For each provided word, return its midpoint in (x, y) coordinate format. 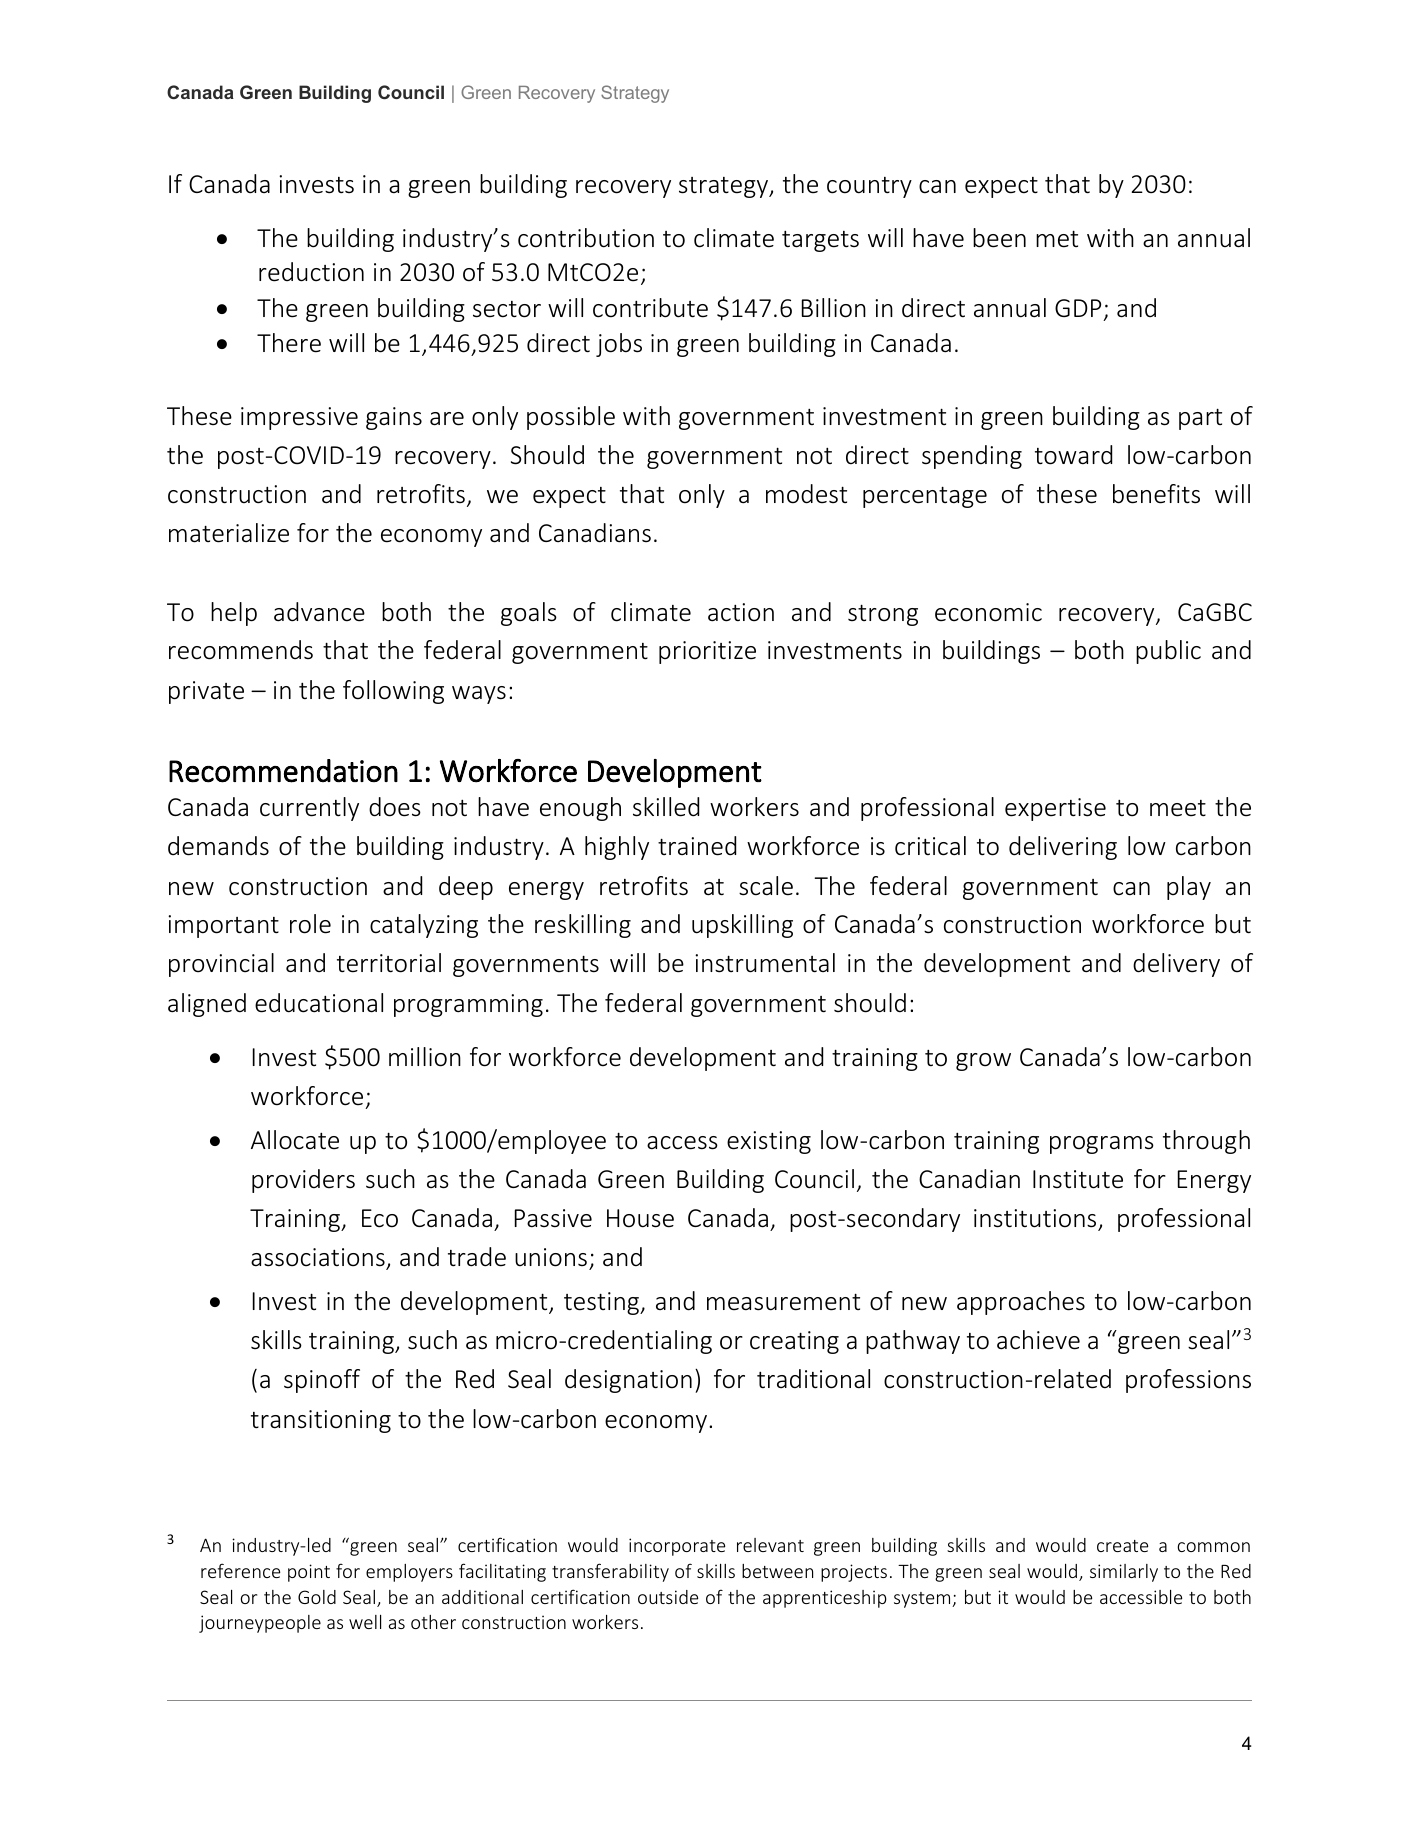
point (309, 1573)
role (310, 924)
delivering (1063, 848)
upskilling (742, 926)
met (1057, 239)
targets (820, 241)
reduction (311, 272)
